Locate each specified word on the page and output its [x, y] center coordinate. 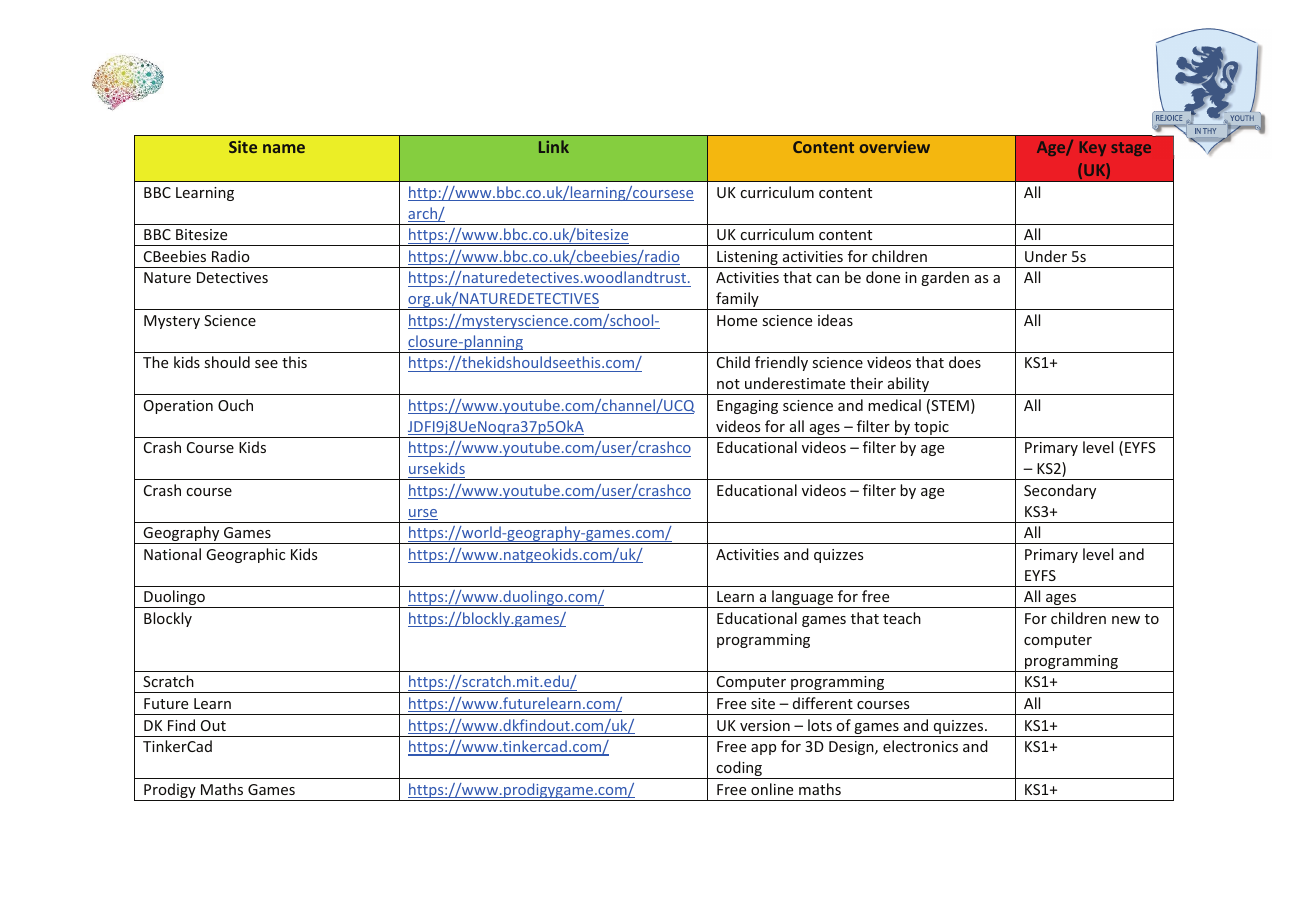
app [763, 749]
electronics [920, 746]
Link [554, 146]
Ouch [235, 405]
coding [739, 770]
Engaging [747, 407]
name [284, 148]
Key [1093, 148]
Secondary [1060, 491]
